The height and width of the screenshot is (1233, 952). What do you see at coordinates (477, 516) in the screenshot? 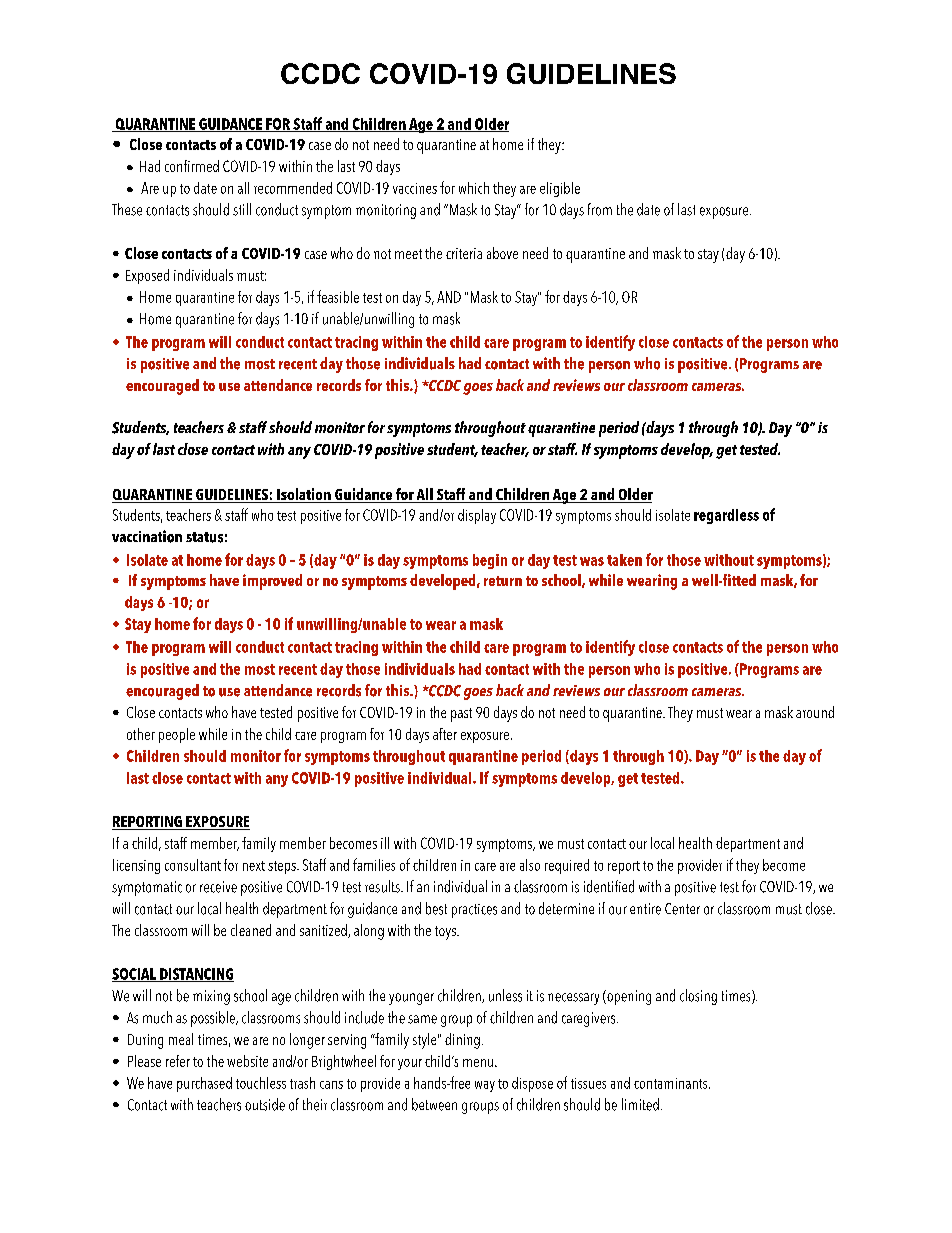
I see `display` at bounding box center [477, 516].
